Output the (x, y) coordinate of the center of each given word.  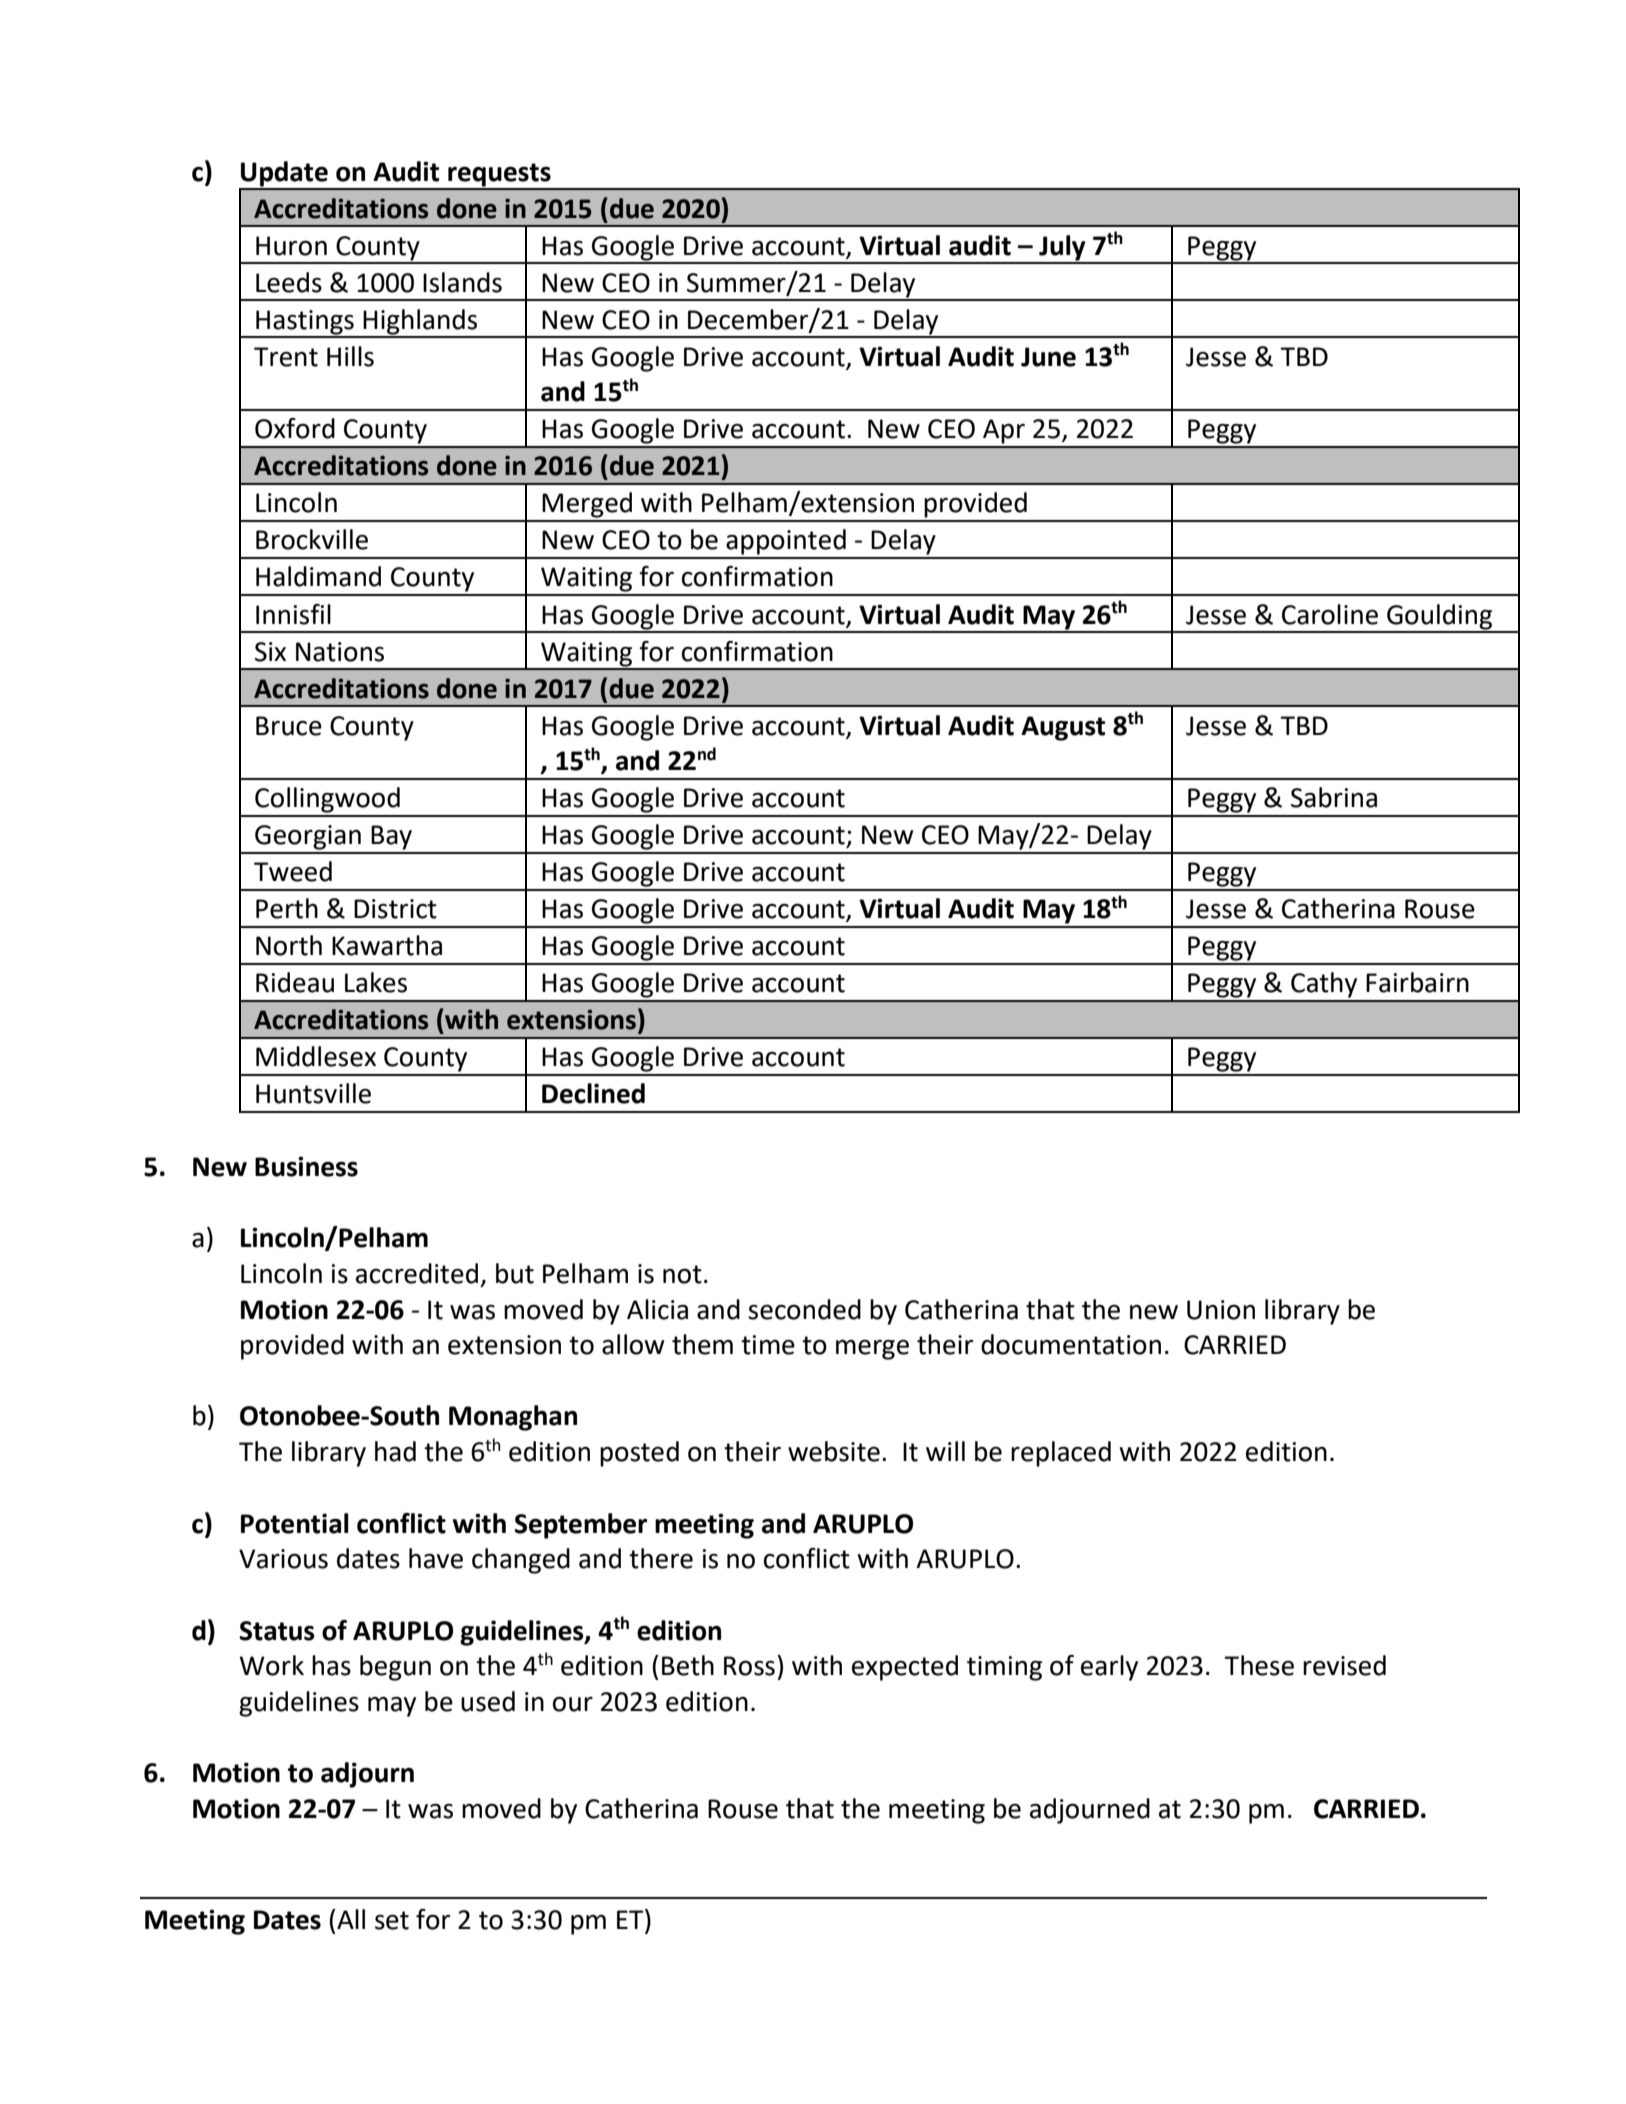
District (395, 909)
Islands (462, 282)
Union (1221, 1310)
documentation (1071, 1344)
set (392, 1920)
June (1048, 357)
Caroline (1330, 614)
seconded (804, 1309)
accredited (417, 1273)
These (1259, 1665)
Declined (593, 1093)
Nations (340, 652)
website (834, 1451)
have (436, 1558)
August (1063, 728)
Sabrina (1334, 797)
